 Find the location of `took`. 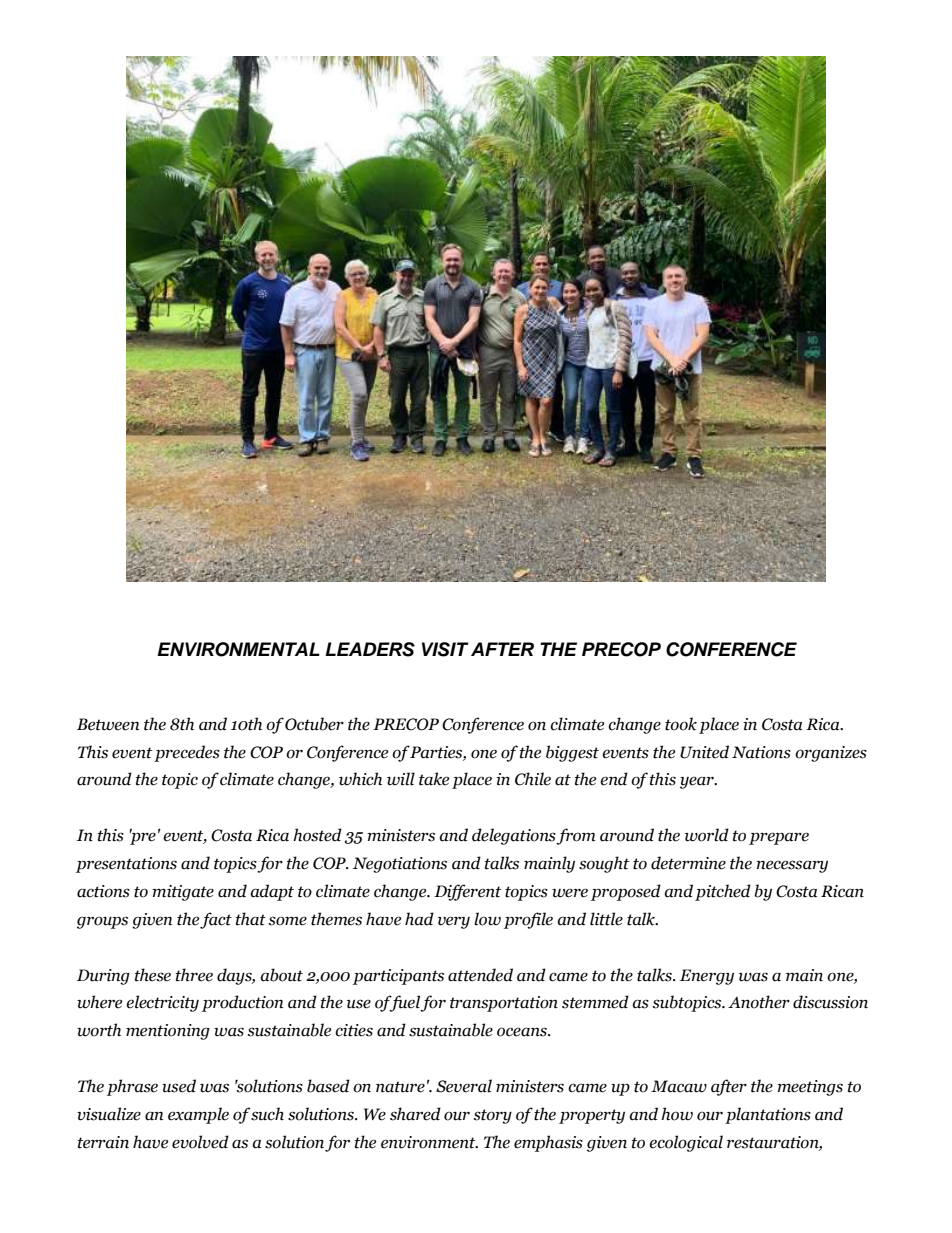

took is located at coordinates (681, 724).
